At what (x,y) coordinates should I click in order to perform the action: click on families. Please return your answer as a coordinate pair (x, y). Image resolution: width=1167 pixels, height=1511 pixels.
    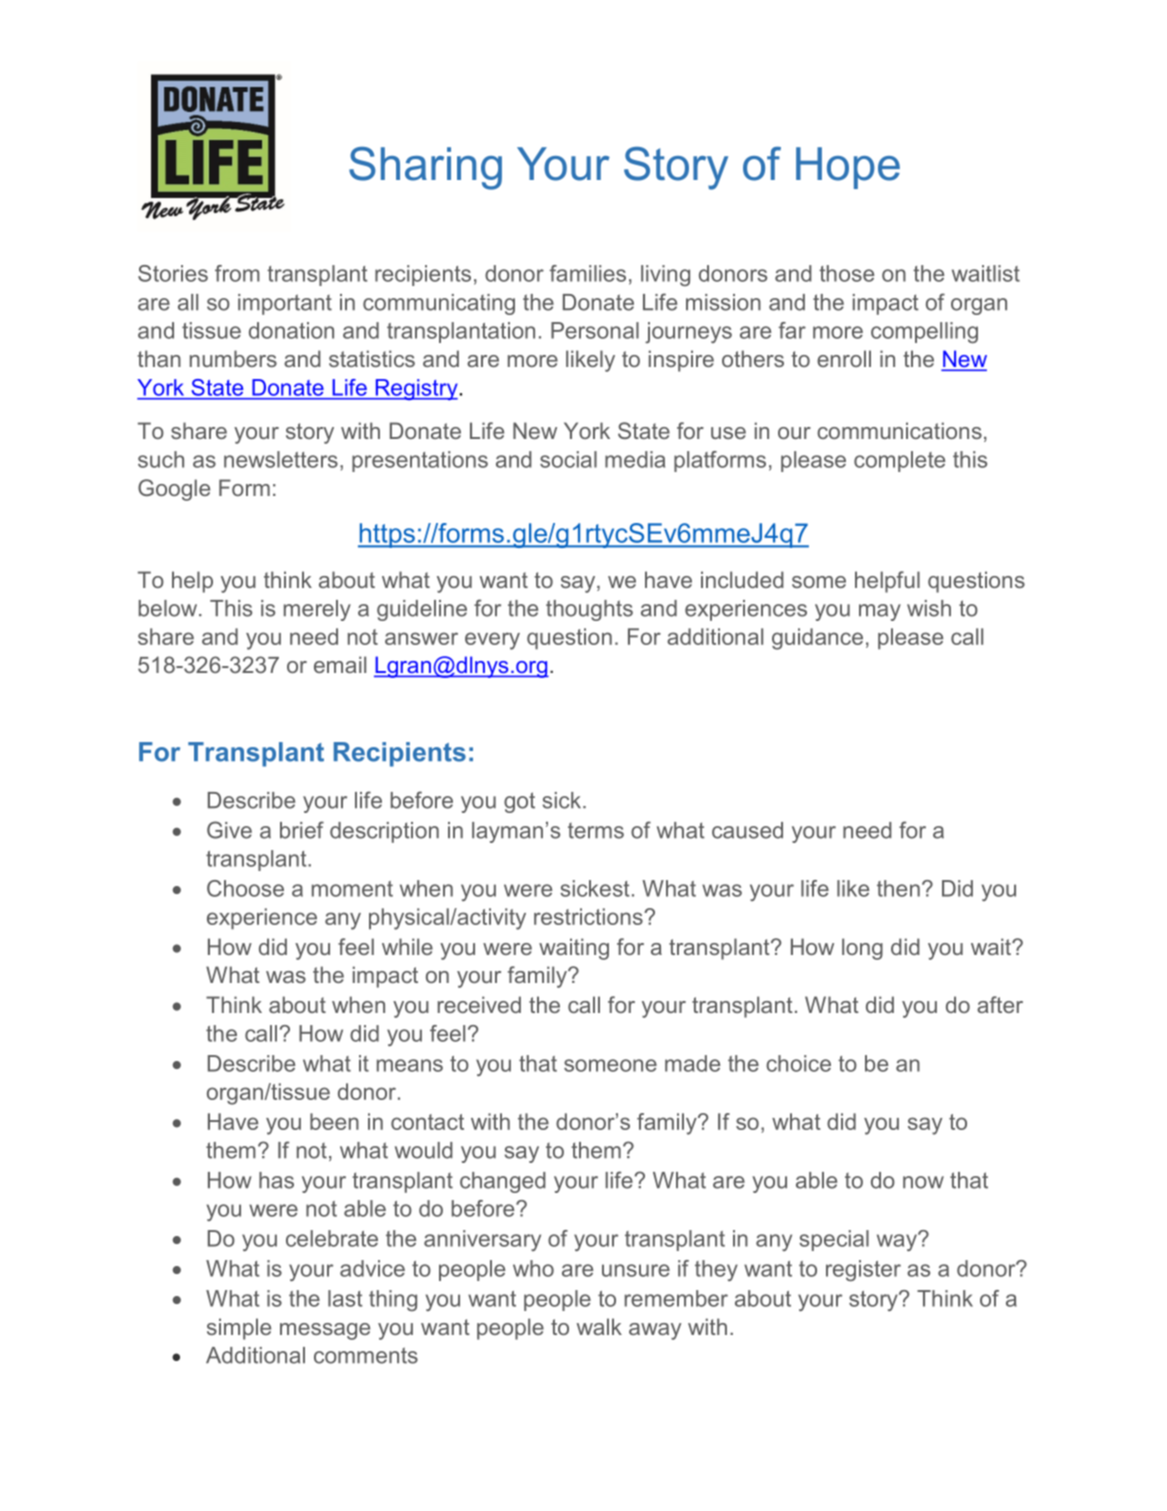
    Looking at the image, I should click on (588, 273).
